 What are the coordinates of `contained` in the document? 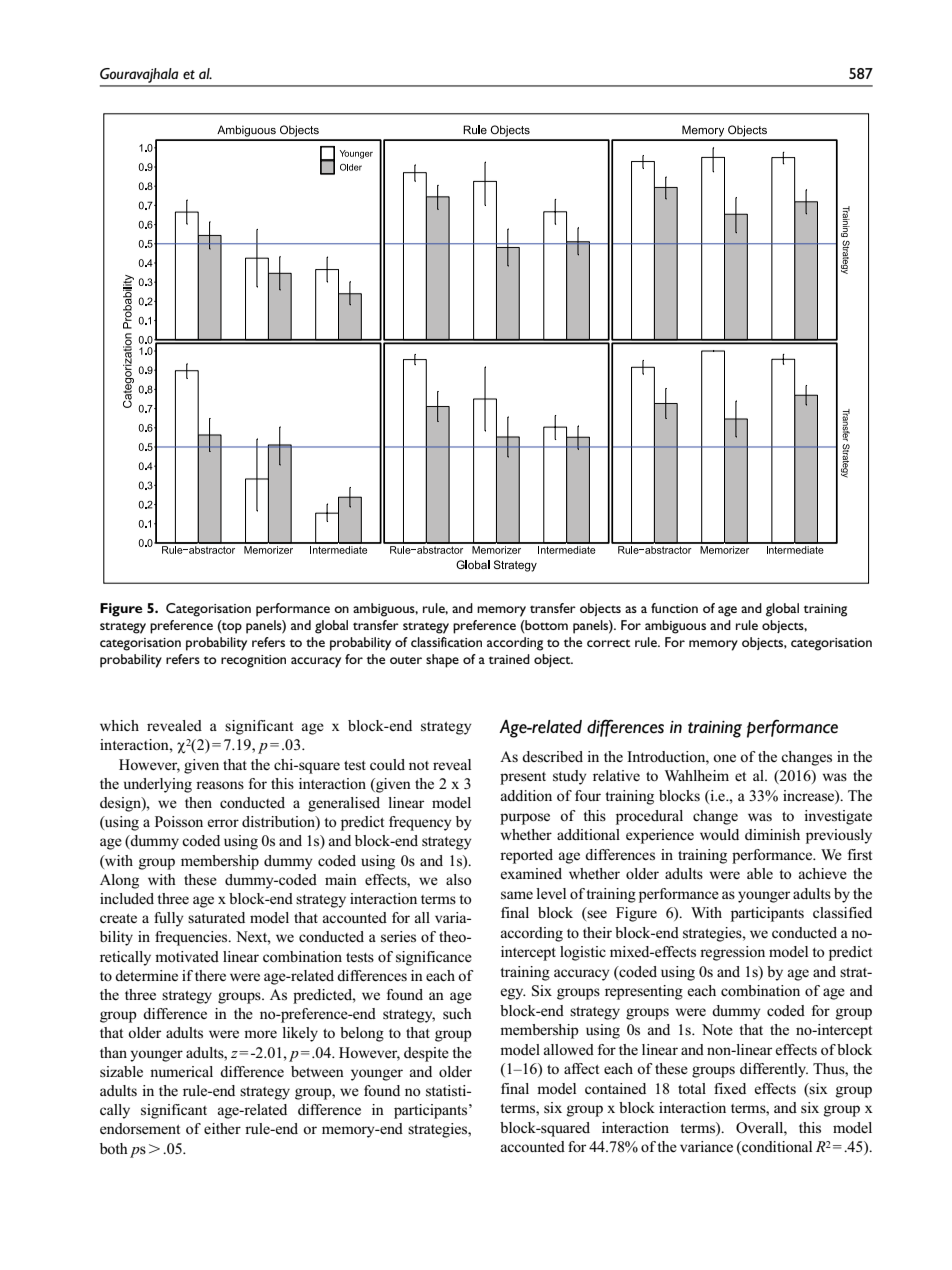 It's located at (615, 1088).
